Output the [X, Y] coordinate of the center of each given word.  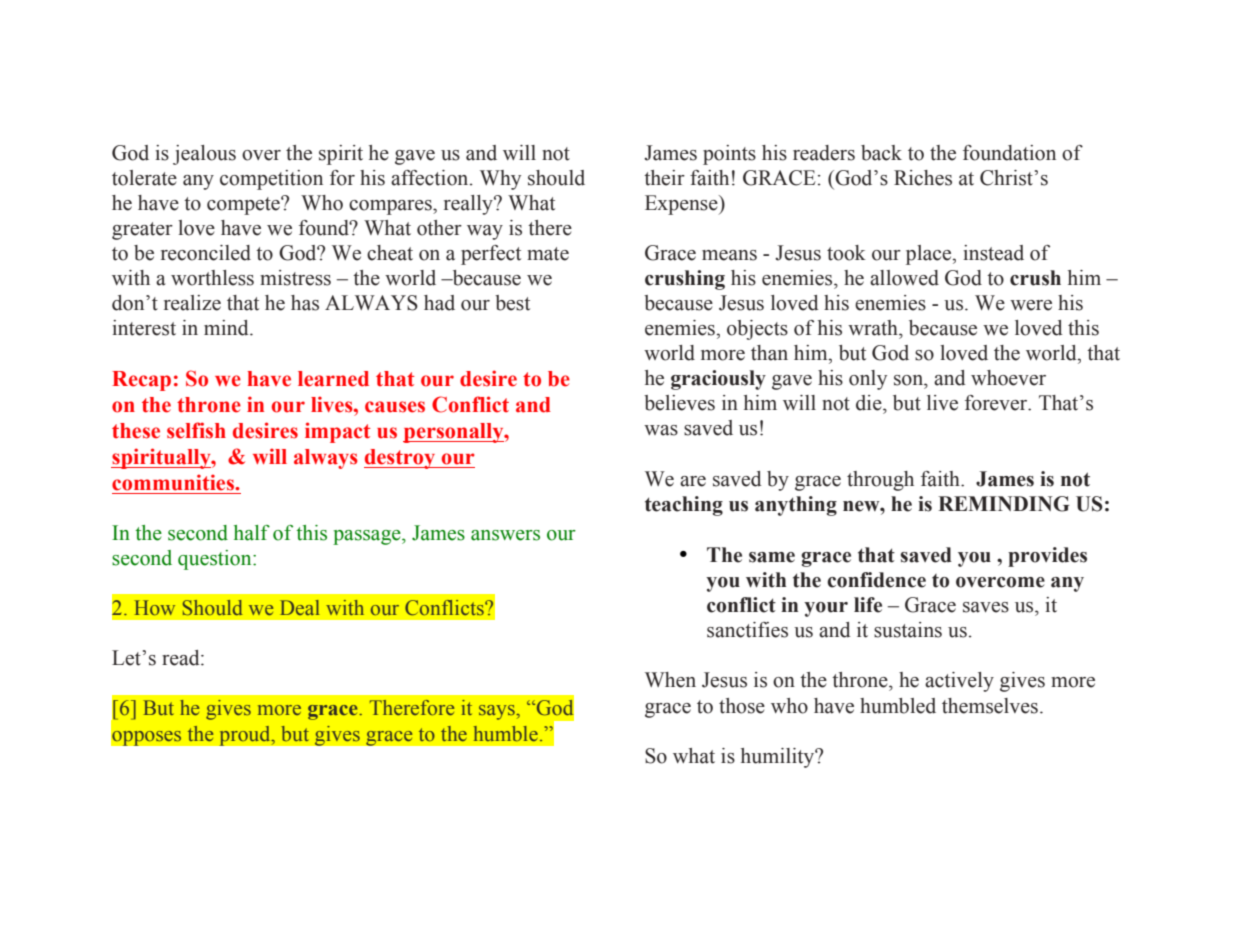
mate [548, 254]
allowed [904, 278]
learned [333, 379]
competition [271, 180]
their [664, 178]
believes [679, 403]
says [498, 712]
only [868, 380]
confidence [876, 580]
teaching [684, 506]
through [880, 481]
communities [174, 482]
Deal [299, 607]
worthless [212, 278]
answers [505, 535]
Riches [923, 178]
